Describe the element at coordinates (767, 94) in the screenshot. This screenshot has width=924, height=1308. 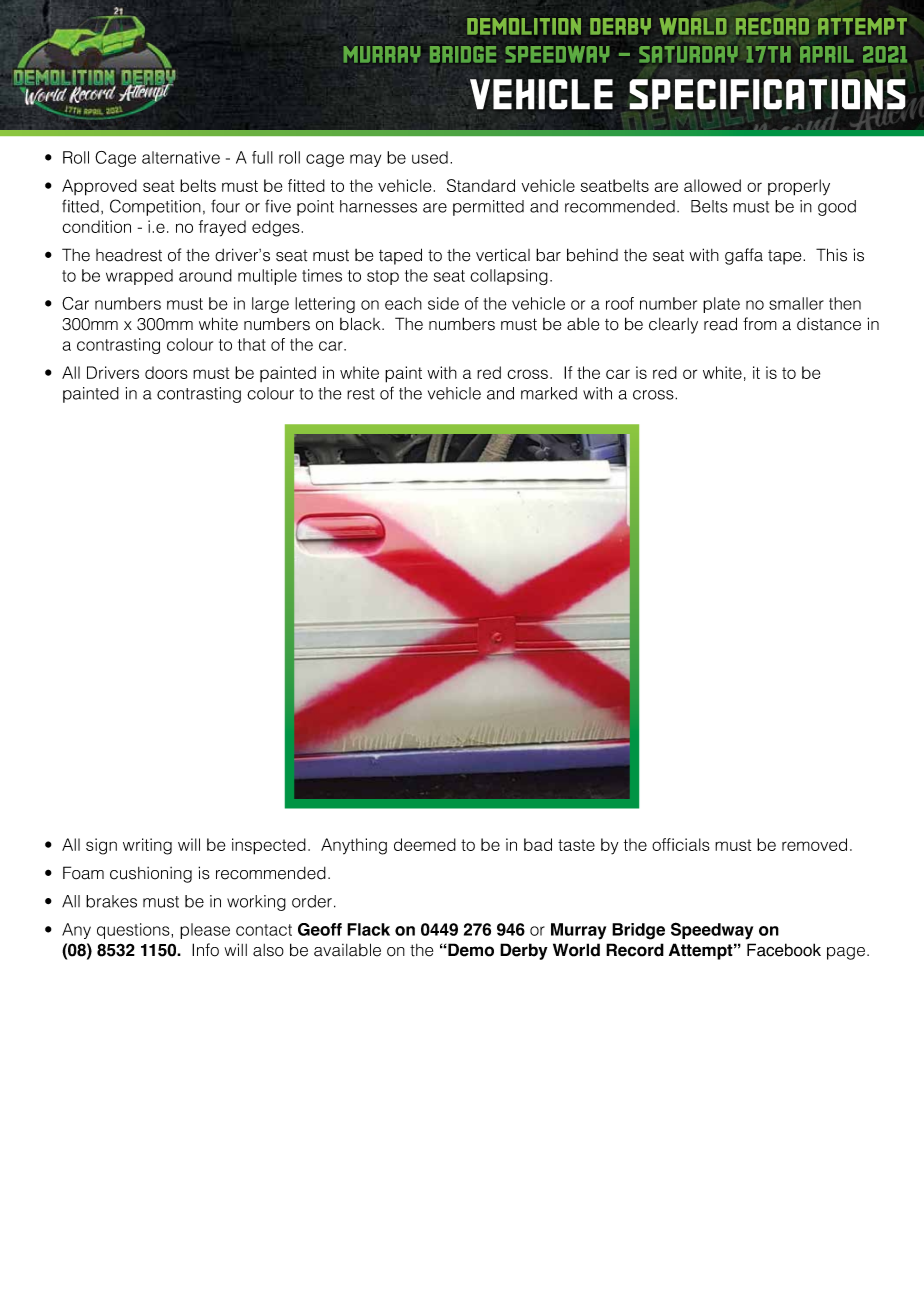
I see `SPECIFICATIONS` at that location.
